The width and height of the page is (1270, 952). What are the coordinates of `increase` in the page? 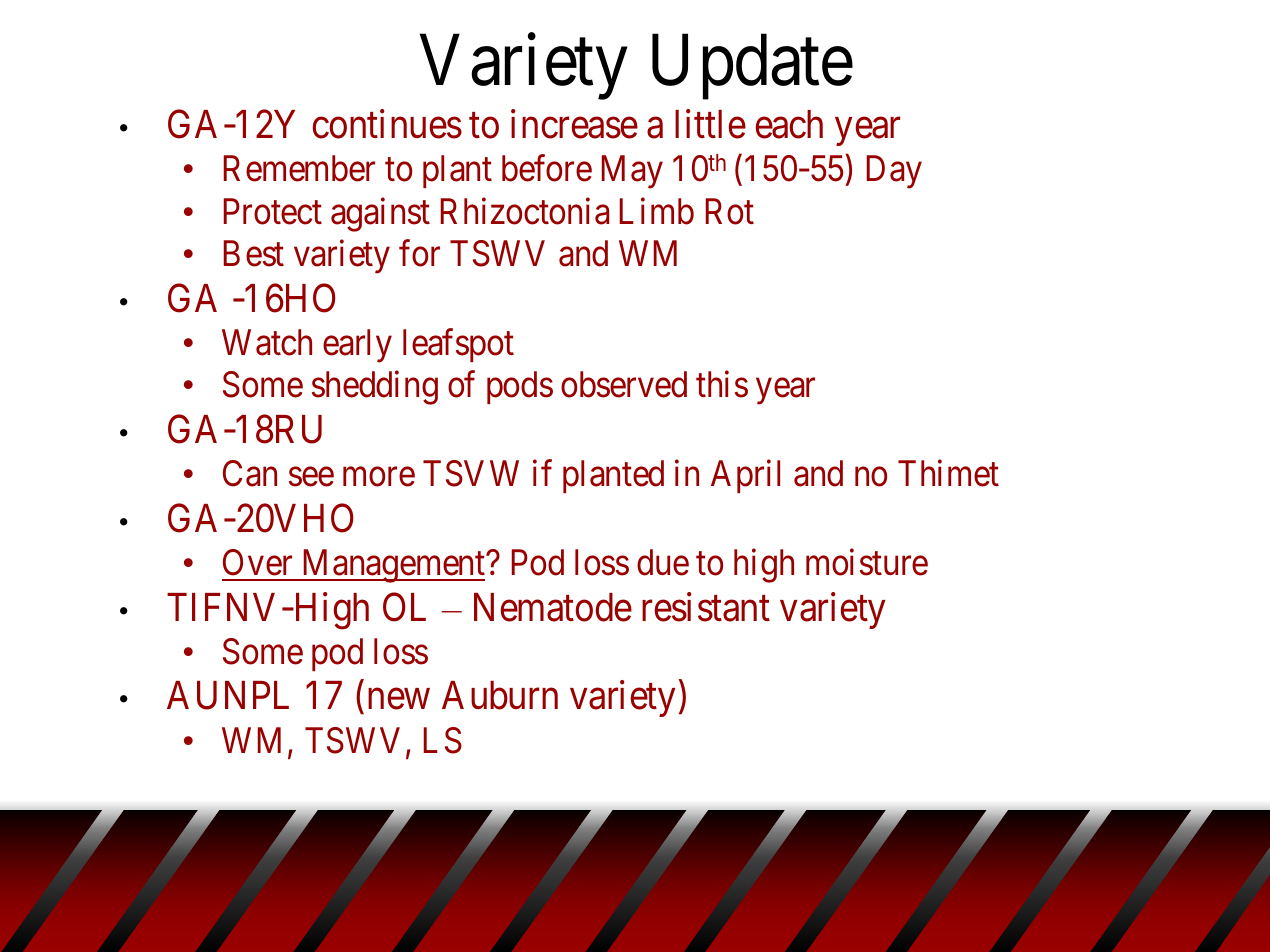 It's located at (574, 124).
